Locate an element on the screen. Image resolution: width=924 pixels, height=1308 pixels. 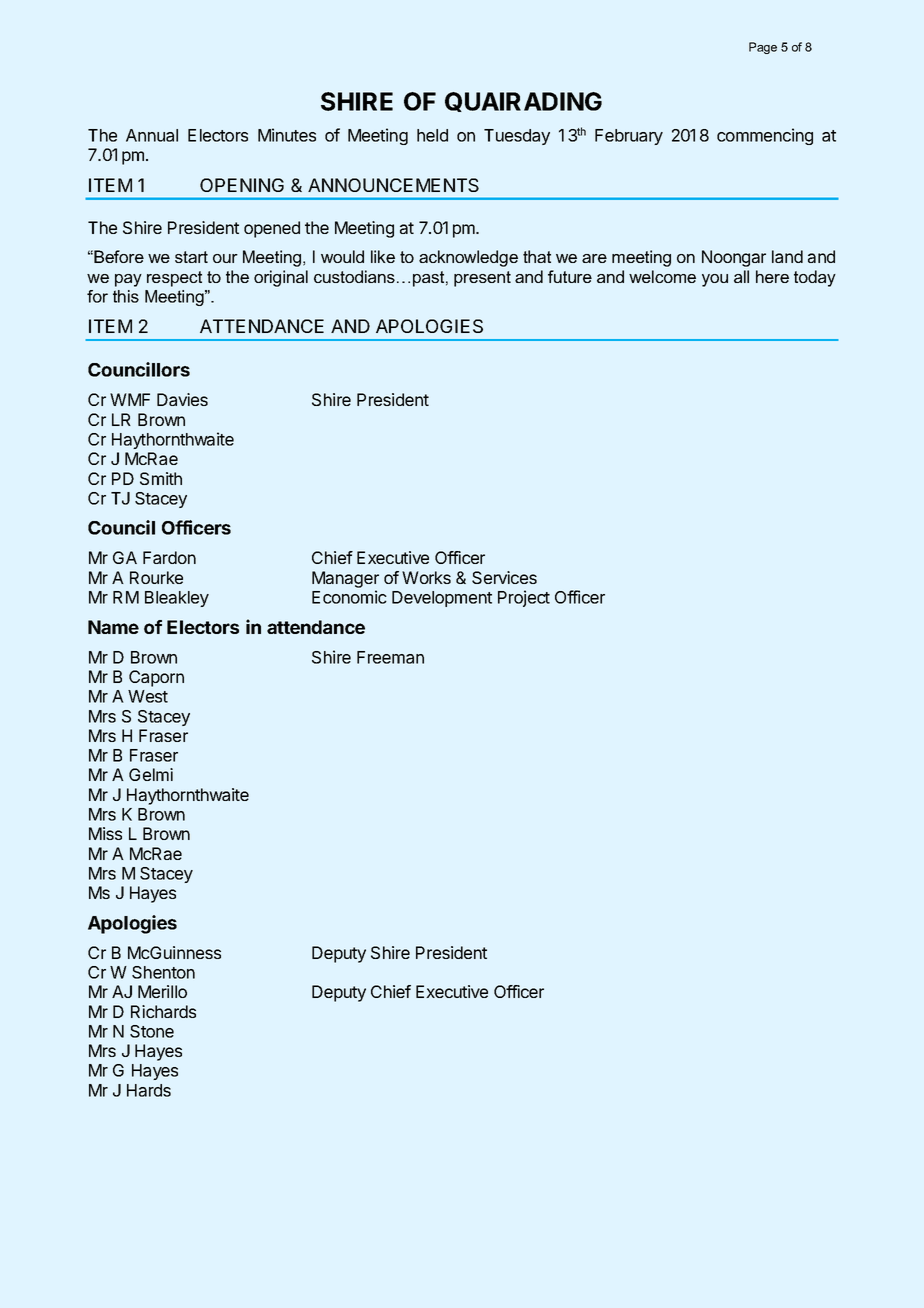
Freeman is located at coordinates (390, 657).
